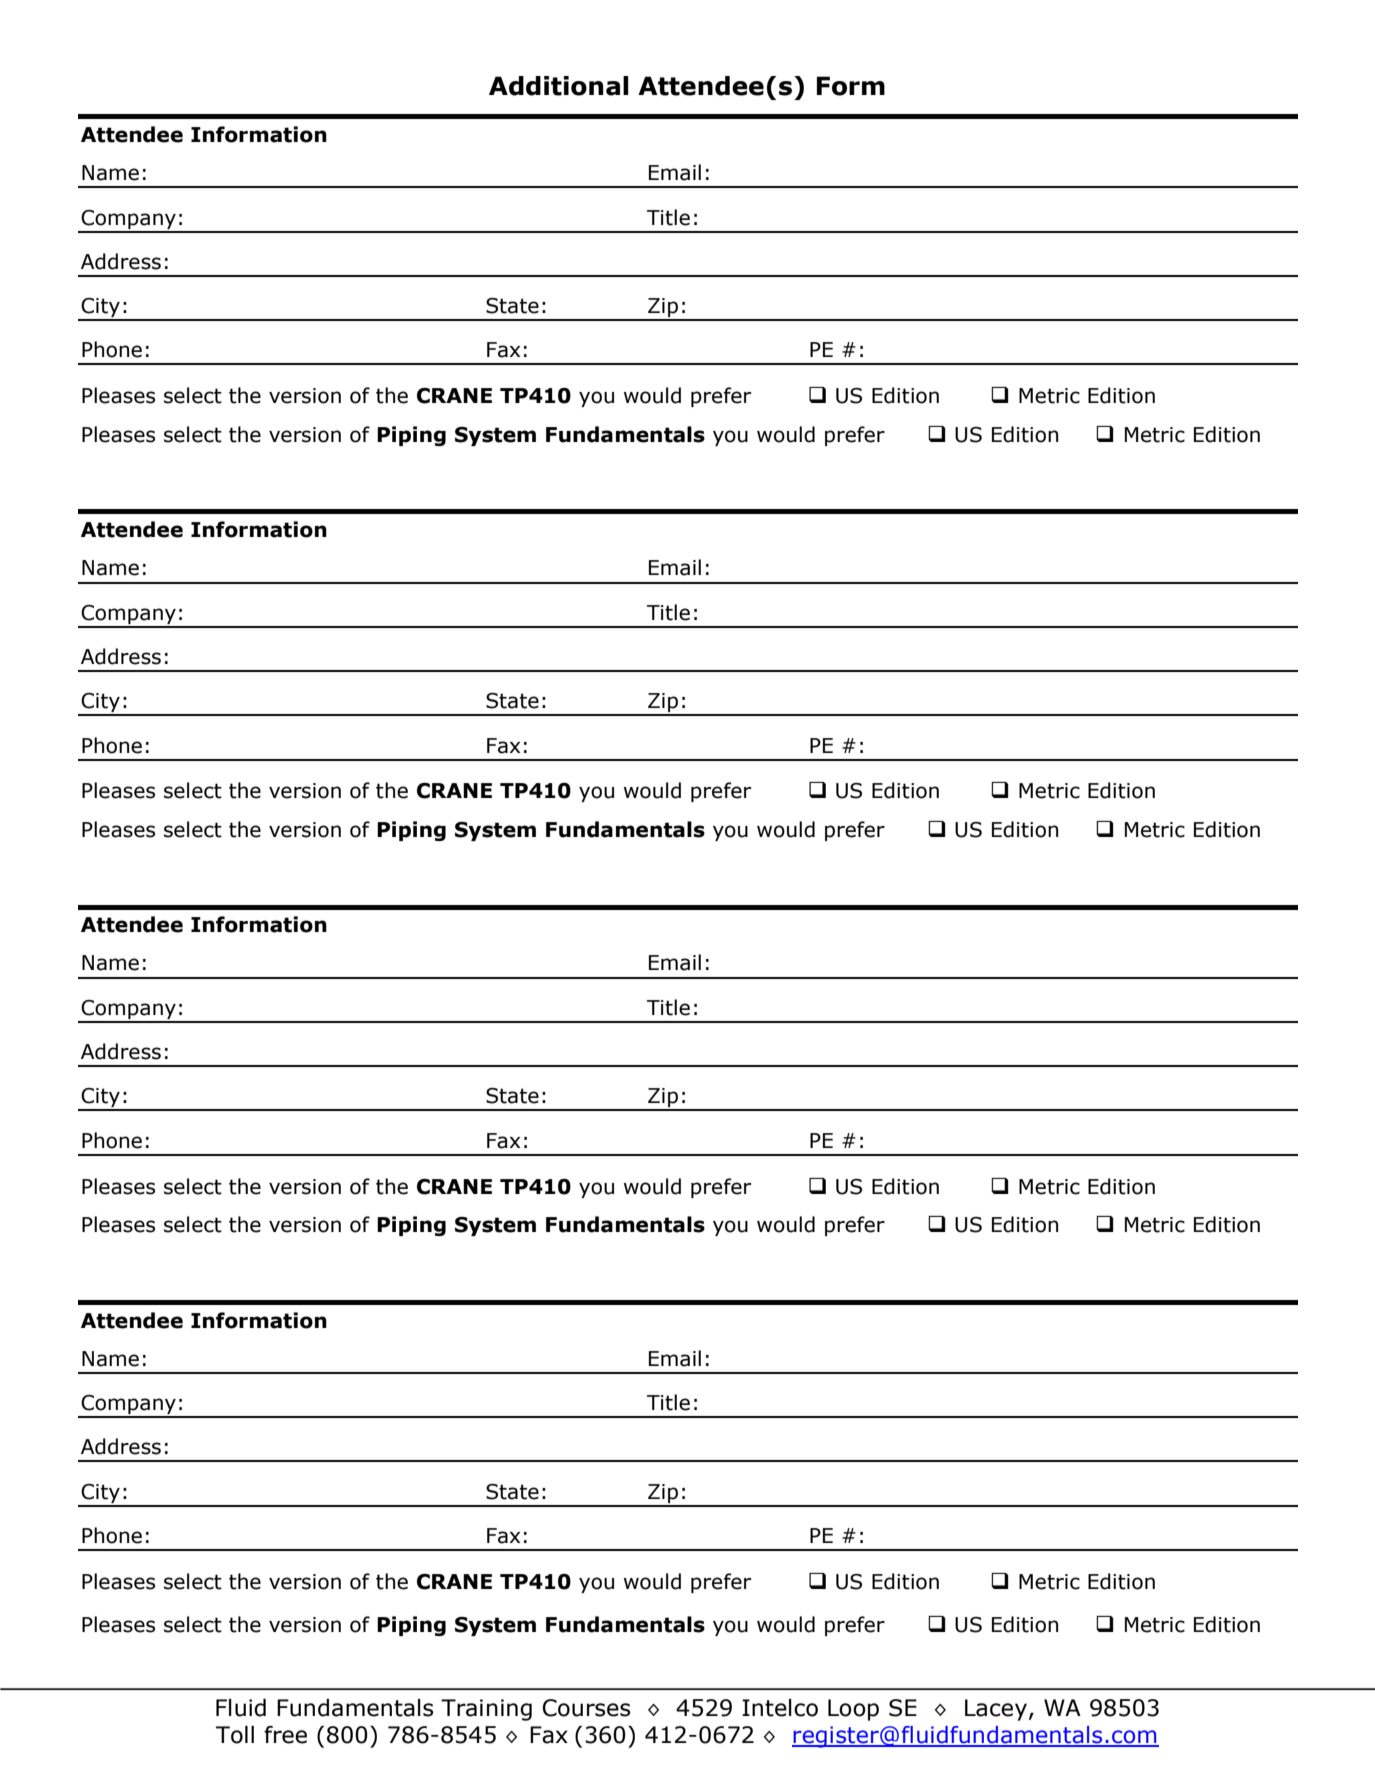  Describe the element at coordinates (285, 1735) in the document. I see `free` at that location.
